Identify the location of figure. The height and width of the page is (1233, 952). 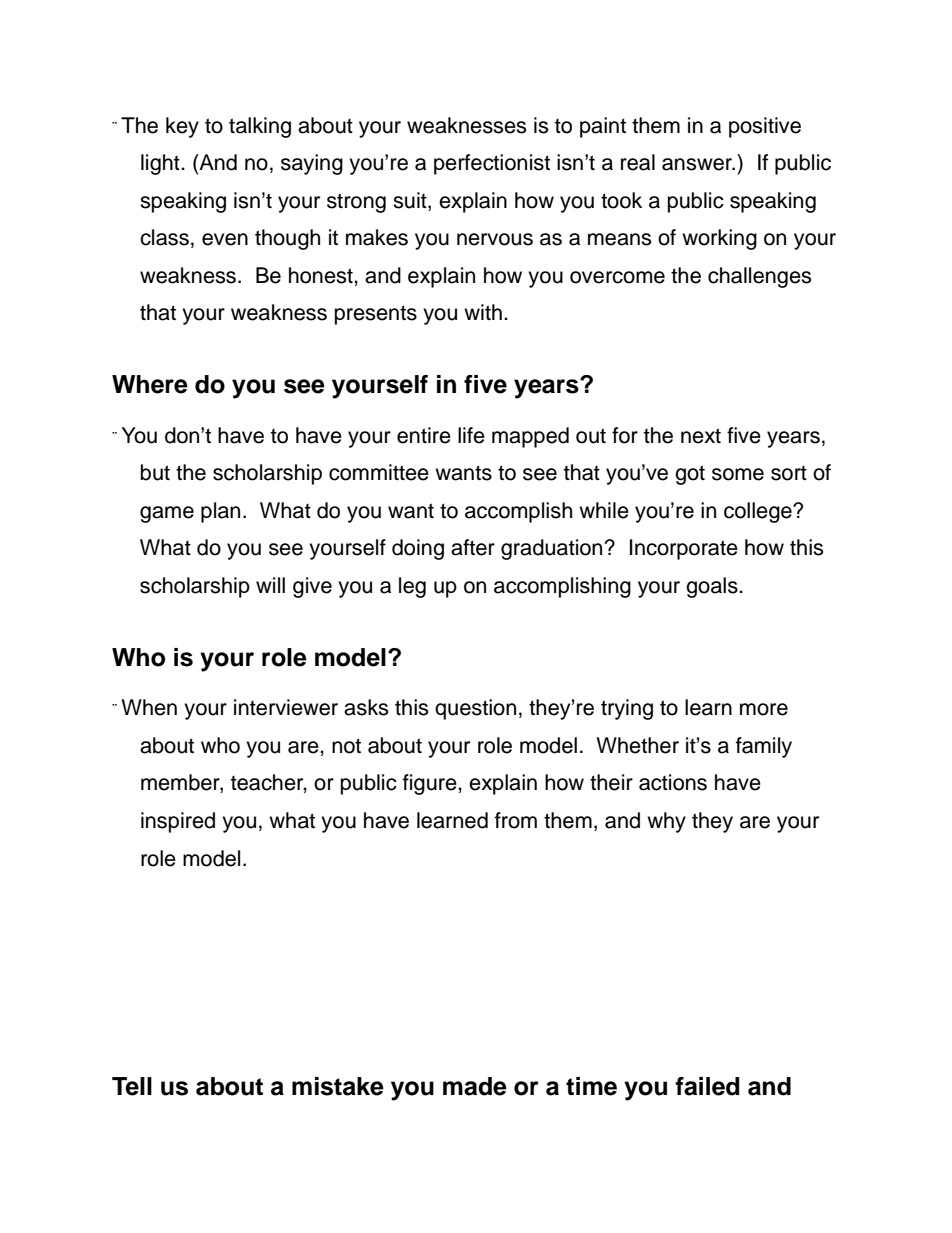
(431, 784).
